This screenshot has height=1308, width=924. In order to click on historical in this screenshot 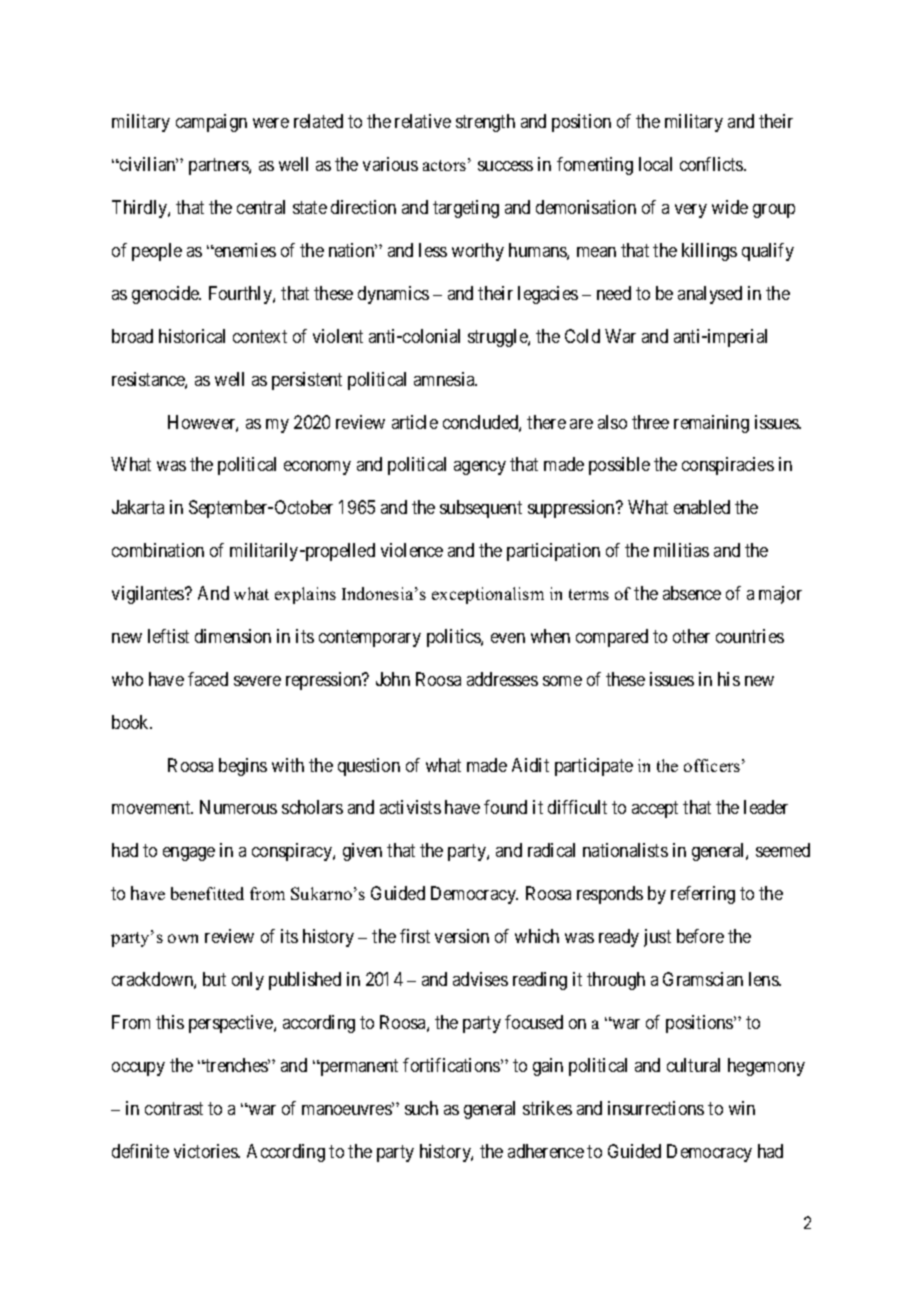, I will do `click(192, 336)`.
